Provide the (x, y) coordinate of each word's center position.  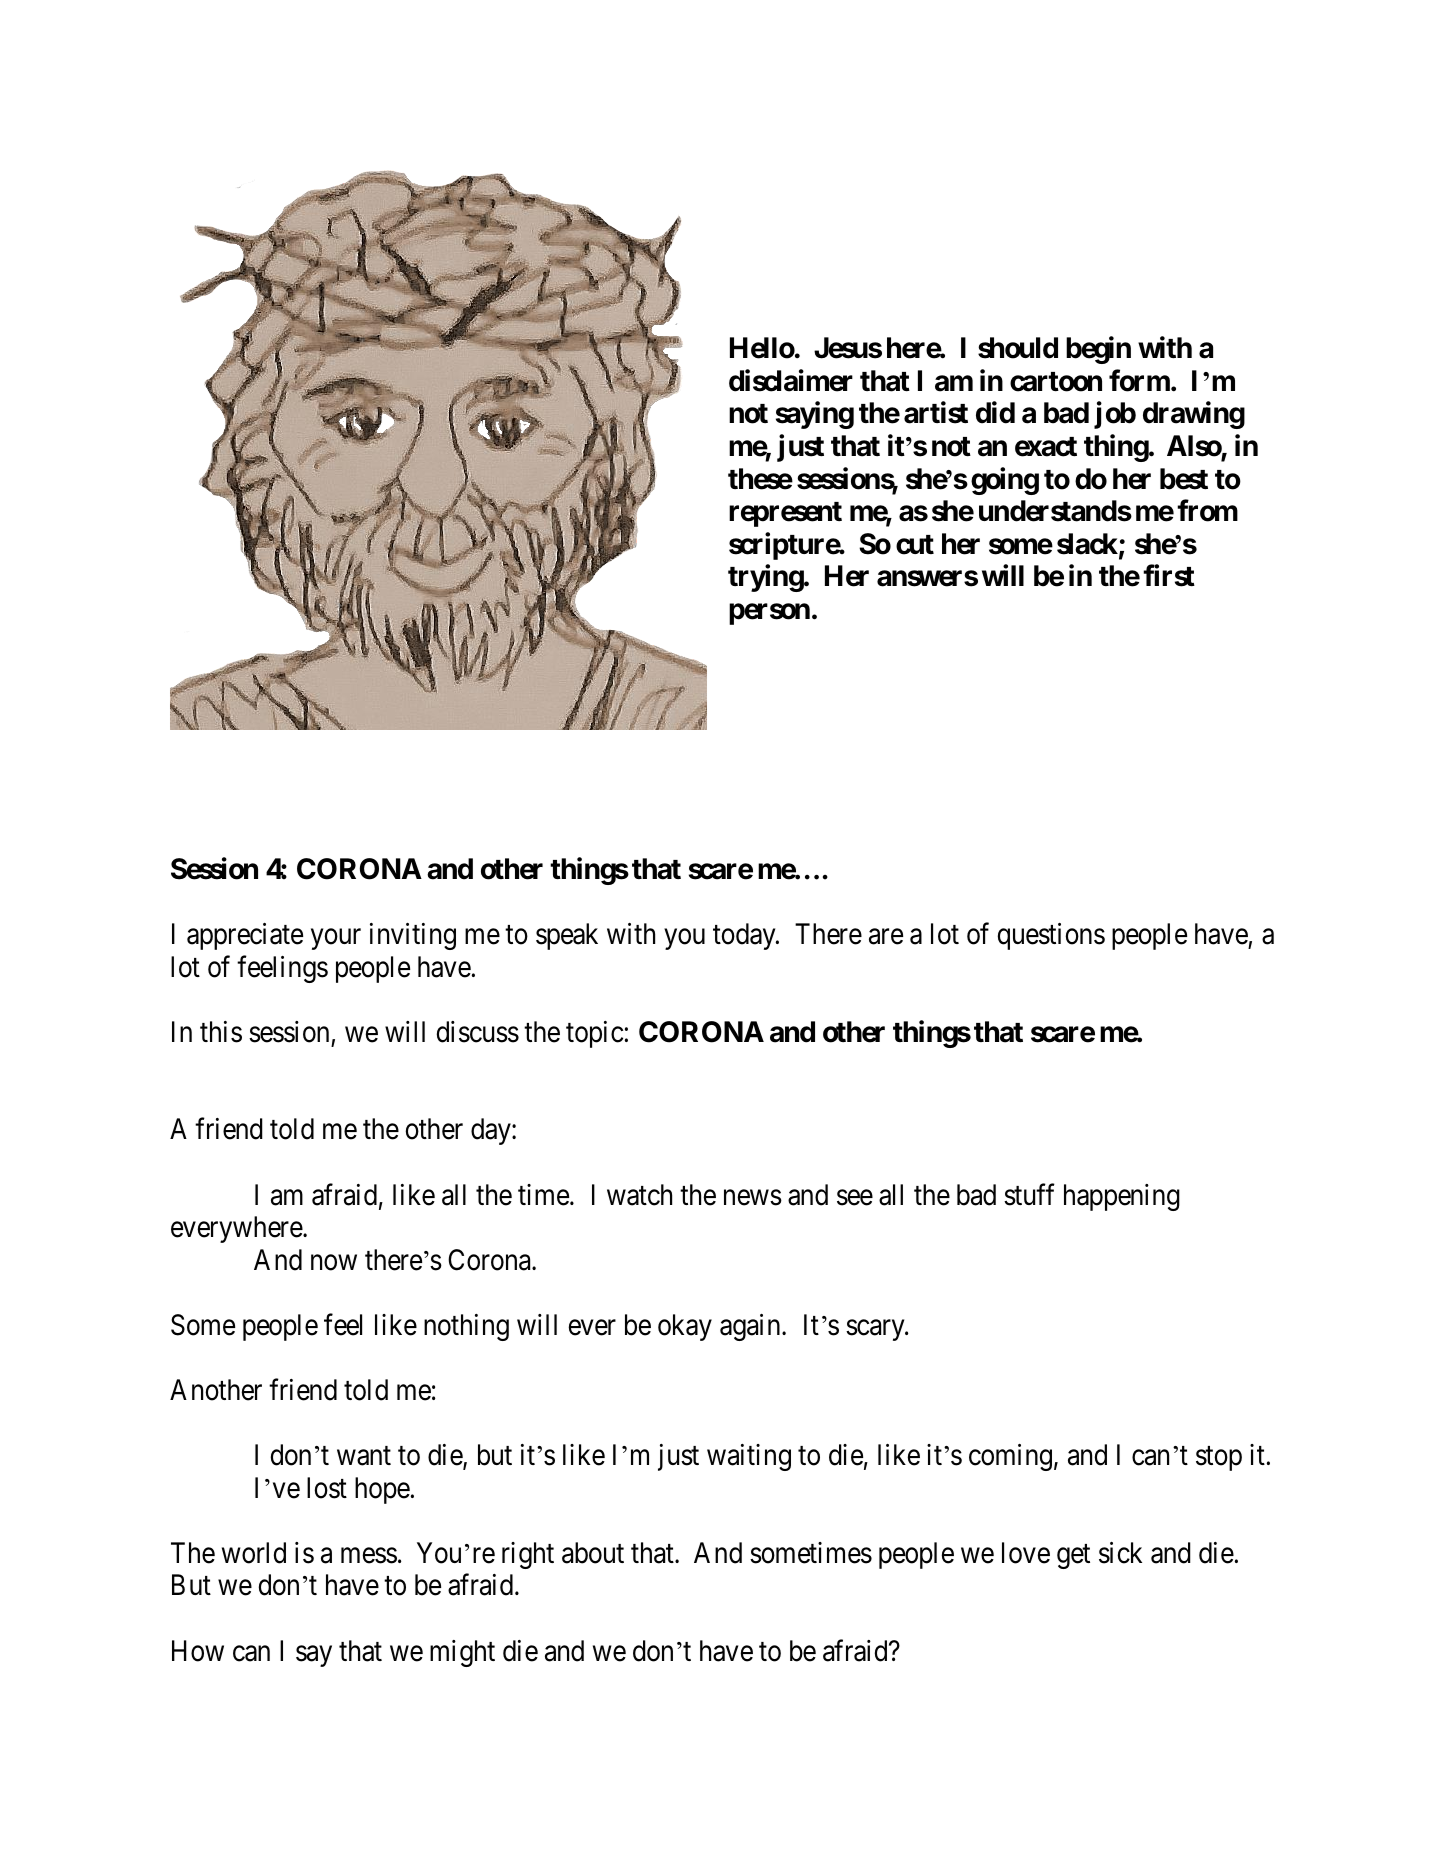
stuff (1029, 1194)
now (334, 1263)
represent (785, 514)
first (1169, 576)
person (769, 614)
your (336, 939)
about (593, 1553)
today (745, 936)
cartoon (1056, 382)
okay (685, 1327)
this (221, 1032)
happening (1122, 1197)
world (254, 1553)
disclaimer (791, 380)
